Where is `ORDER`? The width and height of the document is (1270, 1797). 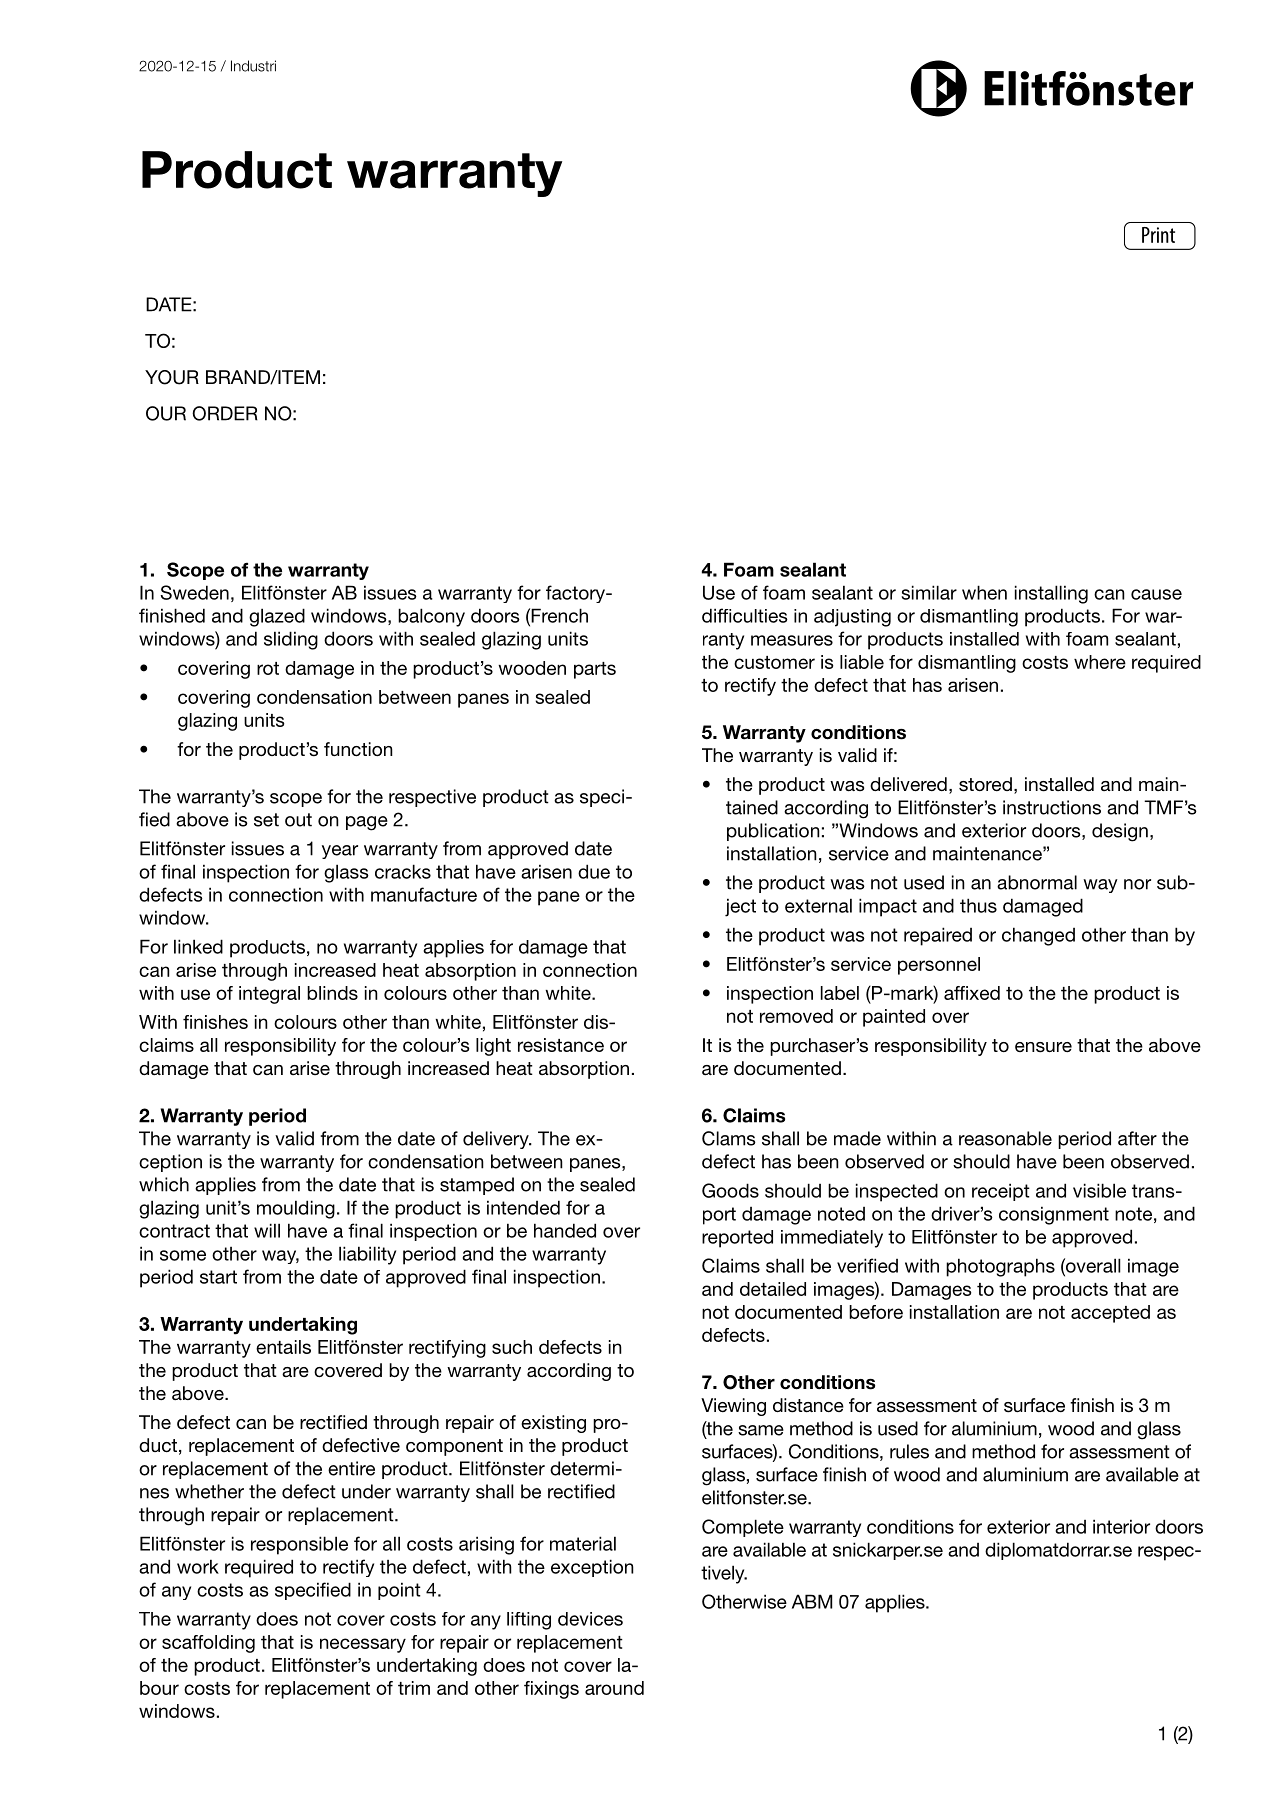 ORDER is located at coordinates (225, 413).
